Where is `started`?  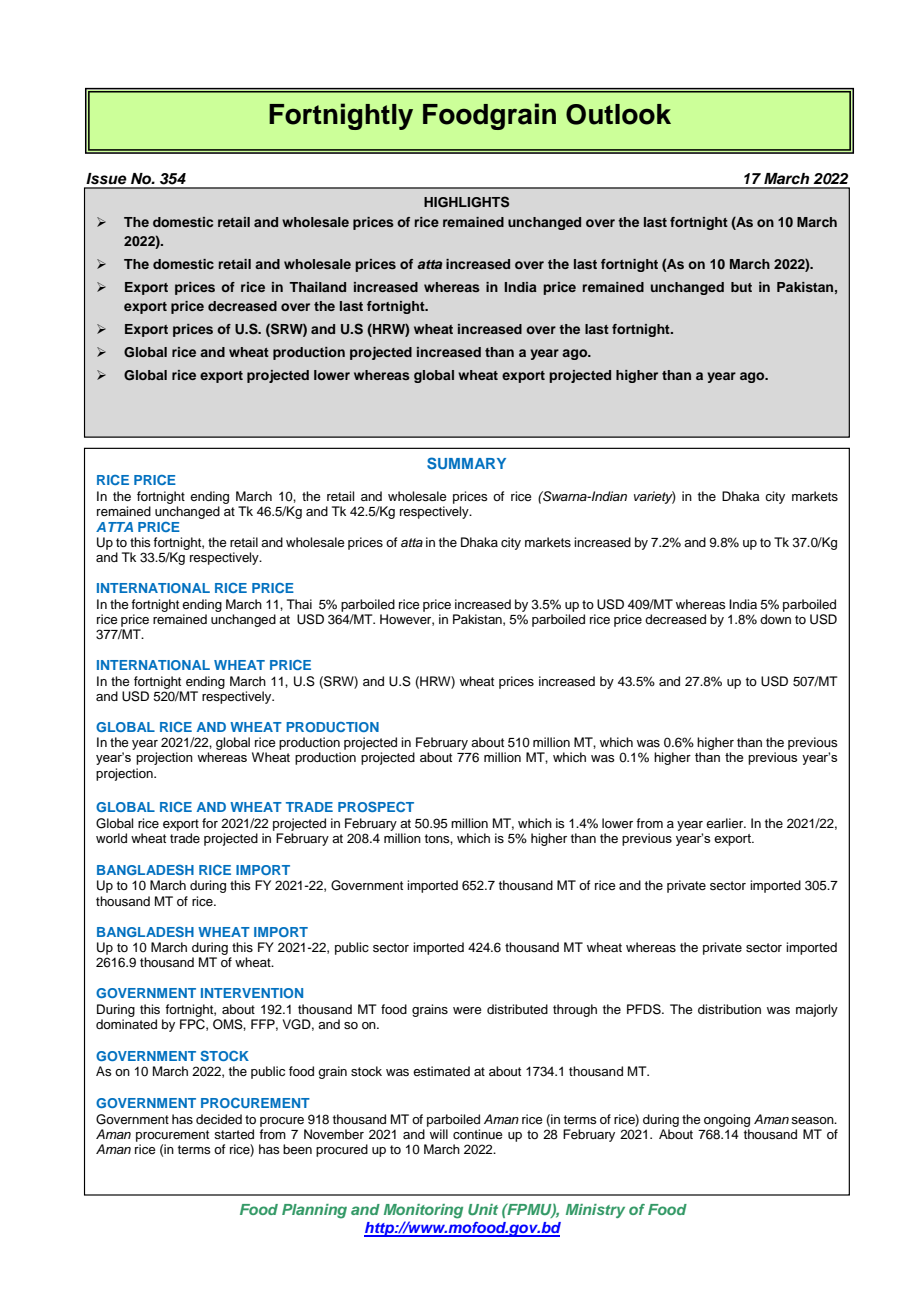 started is located at coordinates (234, 1134).
